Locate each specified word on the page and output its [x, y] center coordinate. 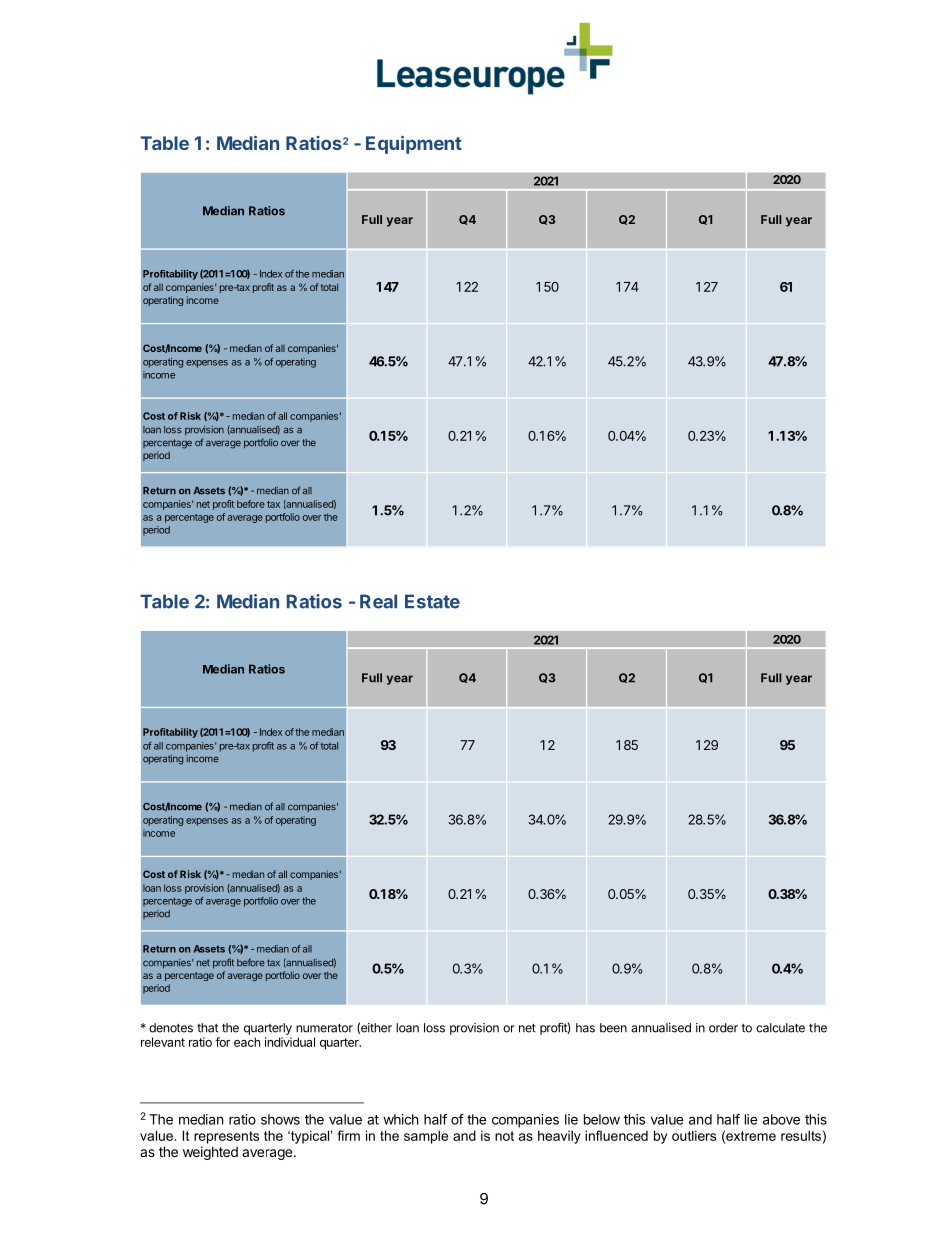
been [613, 1028]
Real [378, 601]
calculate [780, 1028]
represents [226, 1137]
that [207, 1028]
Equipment [414, 145]
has [585, 1028]
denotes [171, 1028]
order [723, 1028]
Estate [432, 601]
